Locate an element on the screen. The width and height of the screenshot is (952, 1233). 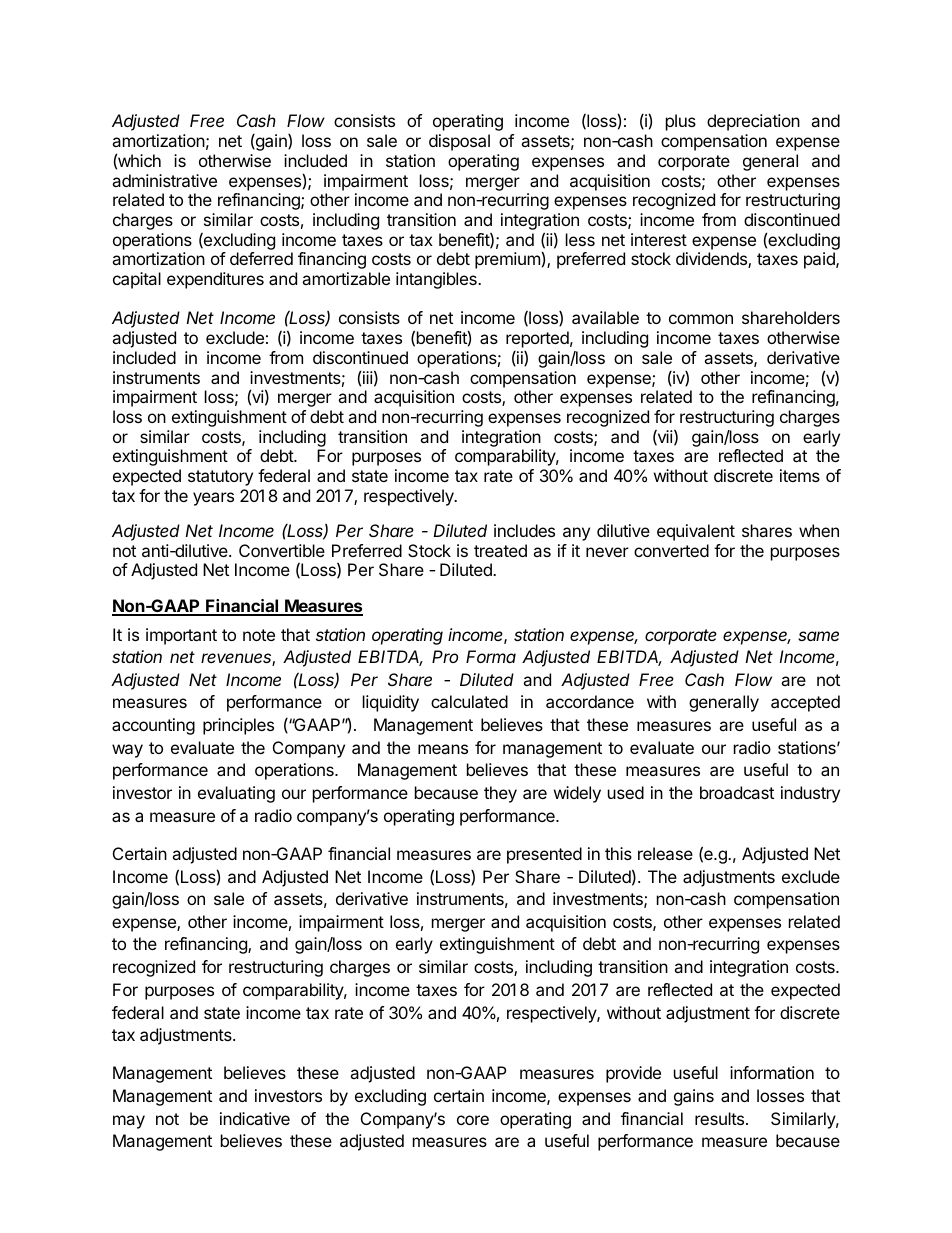
depreciation is located at coordinates (753, 122).
